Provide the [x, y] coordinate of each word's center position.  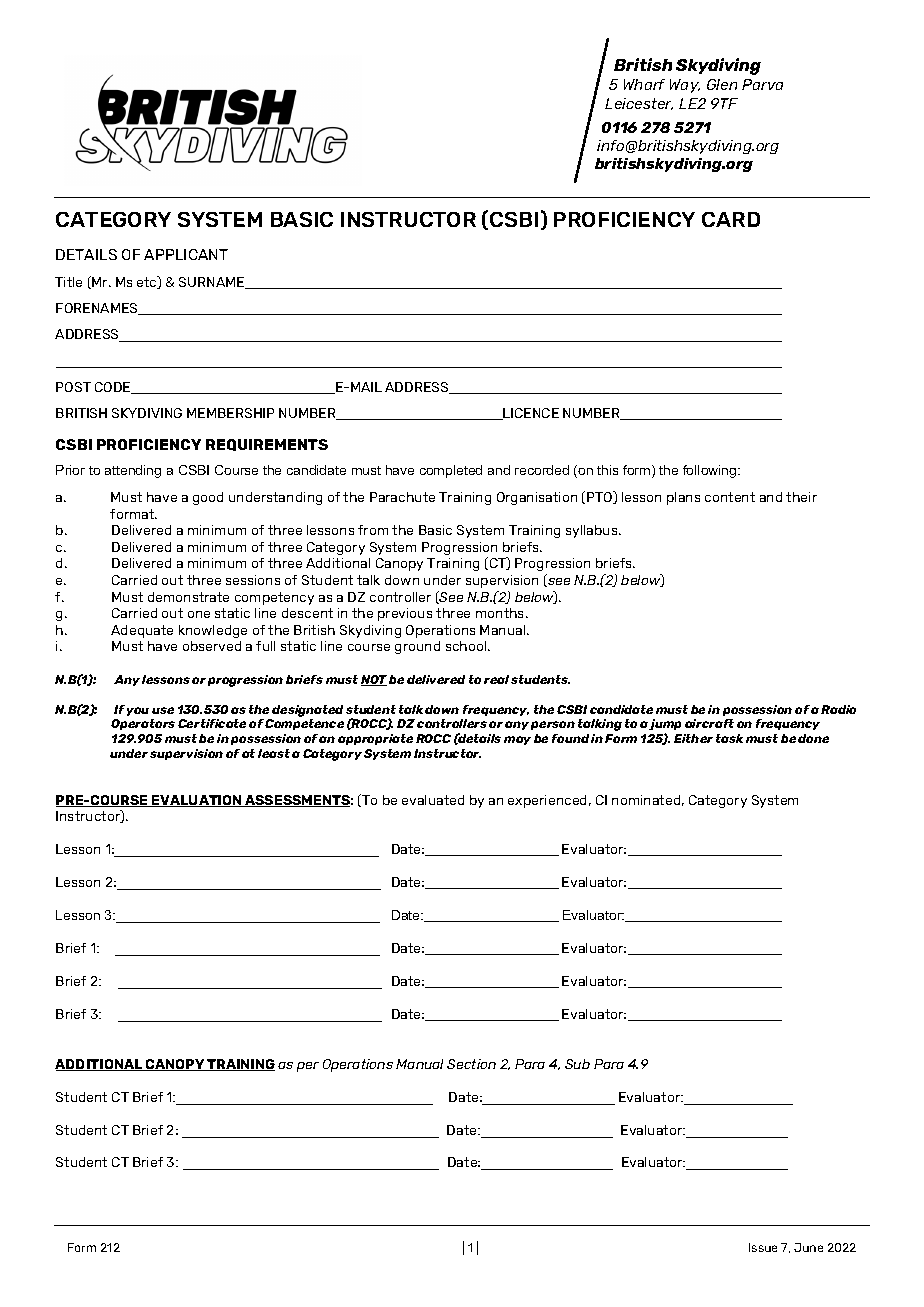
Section [471, 1064]
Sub [577, 1064]
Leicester [639, 104]
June [808, 1247]
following [711, 471]
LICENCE [530, 414]
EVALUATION [197, 801]
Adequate [142, 631]
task [729, 738]
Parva [762, 84]
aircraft [709, 723]
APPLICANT [186, 254]
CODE [114, 388]
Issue [763, 1247]
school [467, 646]
